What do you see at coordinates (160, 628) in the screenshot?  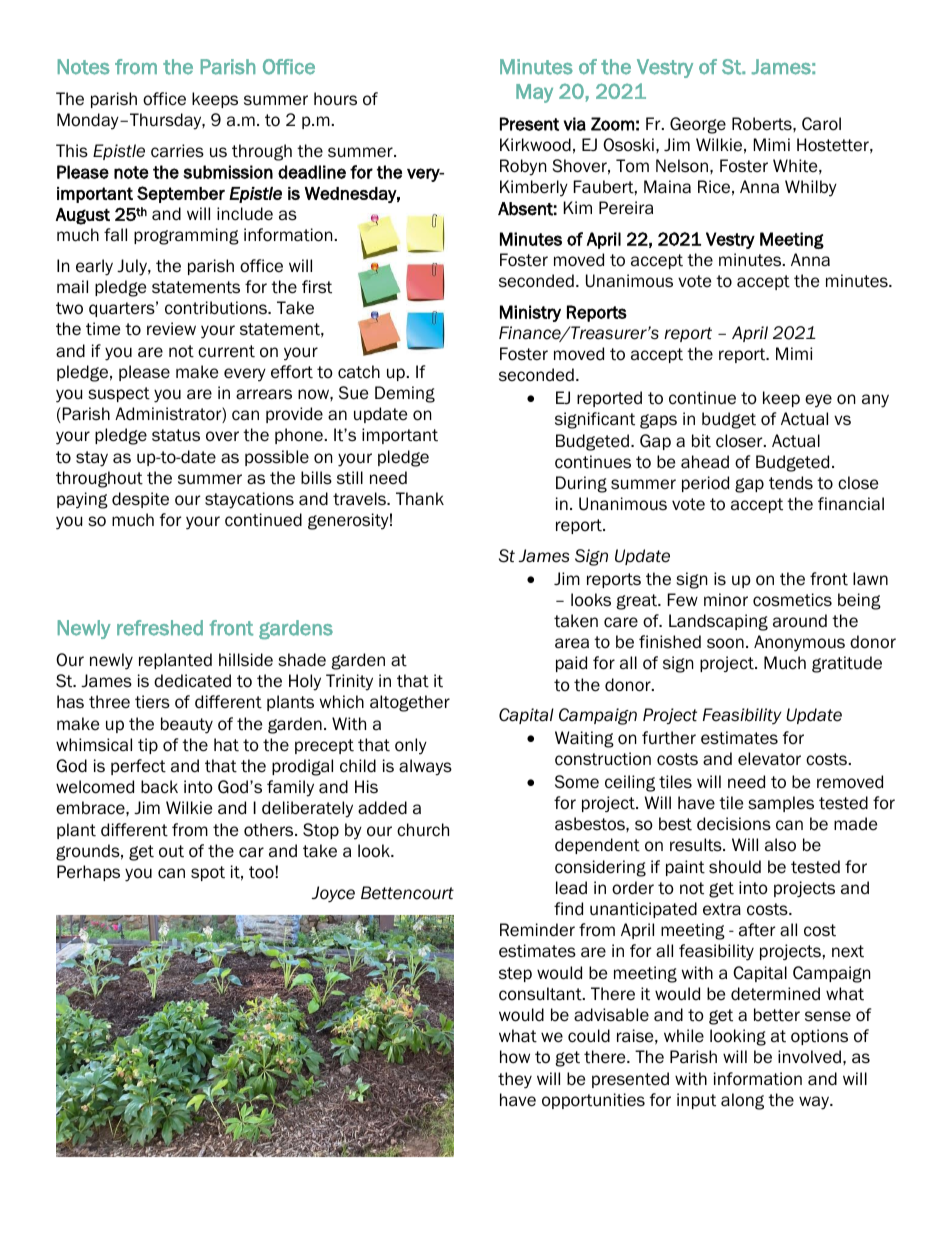 I see `refreshed` at bounding box center [160, 628].
